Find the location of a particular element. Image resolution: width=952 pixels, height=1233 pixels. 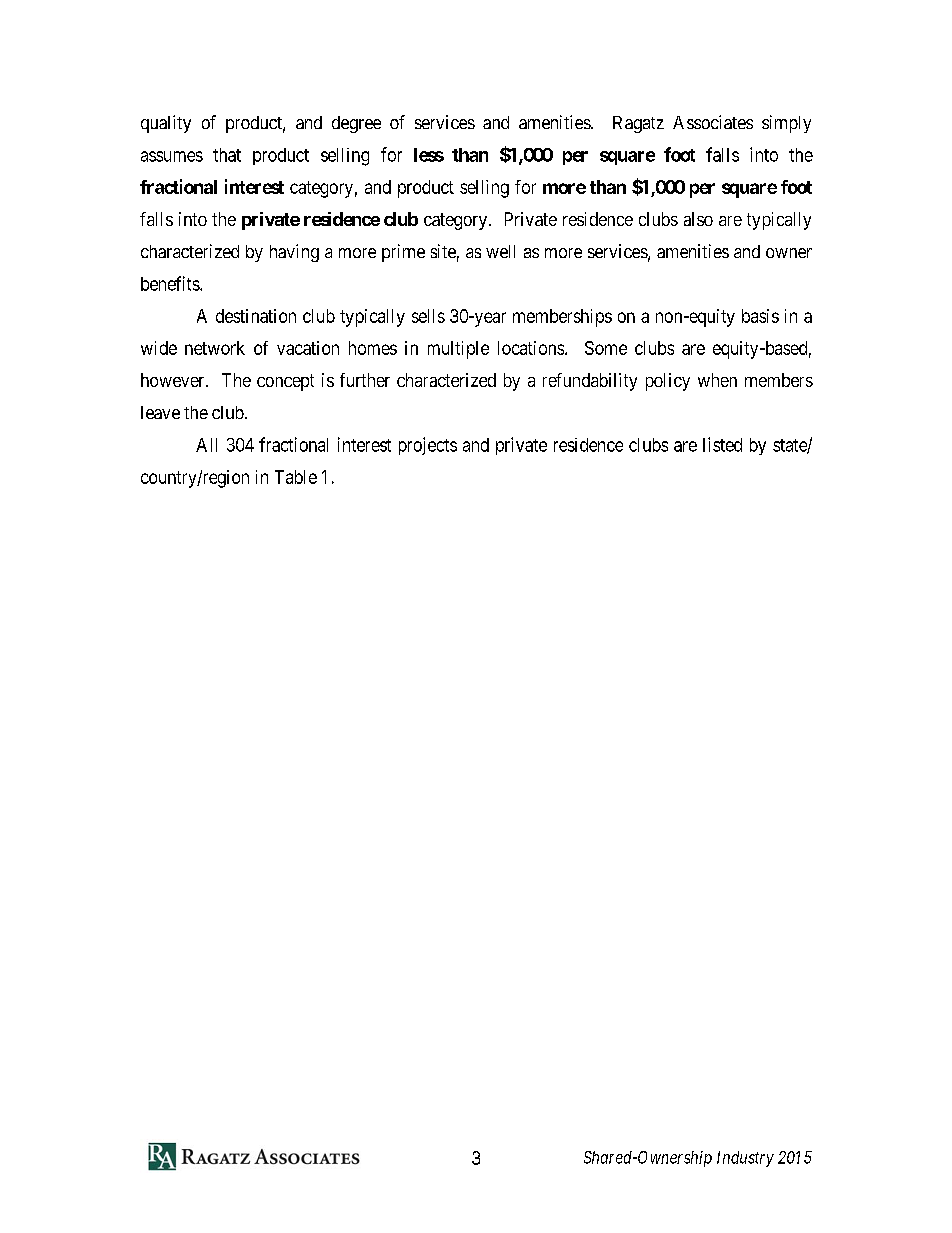

Some is located at coordinates (606, 348).
